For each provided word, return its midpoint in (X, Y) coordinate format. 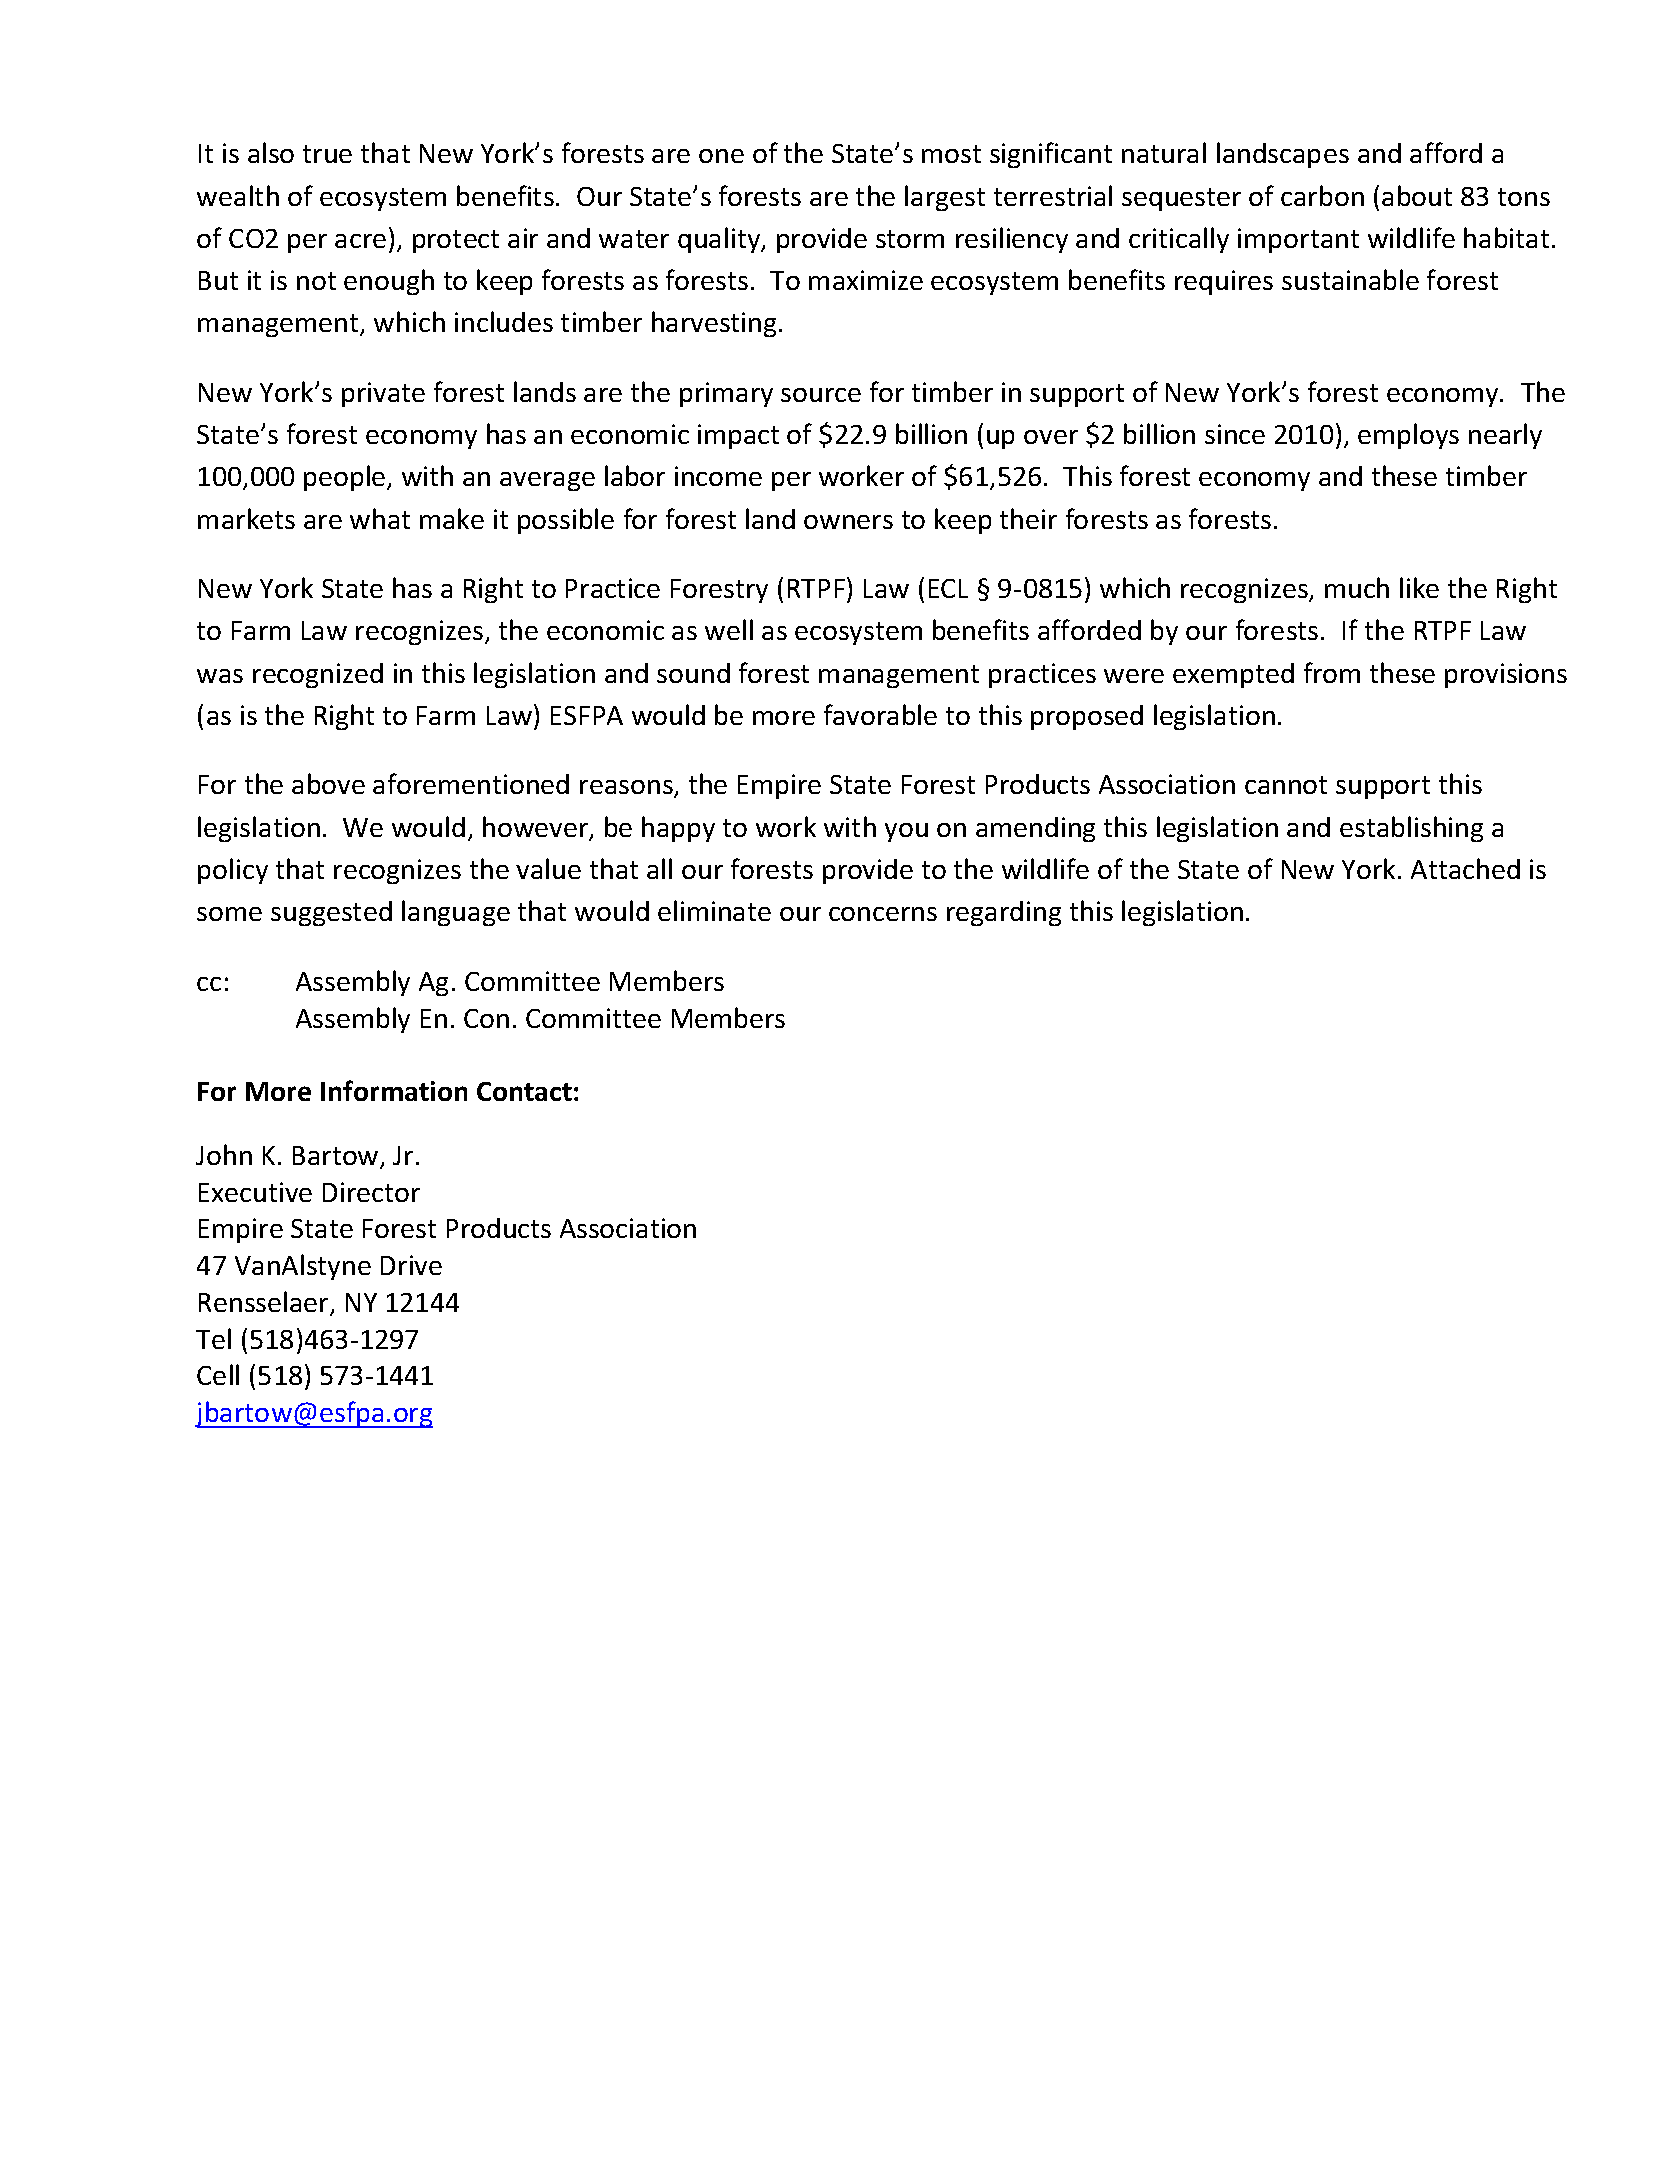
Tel (213, 1338)
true (327, 154)
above (328, 783)
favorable (880, 714)
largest (945, 198)
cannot (1286, 785)
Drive (411, 1265)
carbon (1322, 195)
